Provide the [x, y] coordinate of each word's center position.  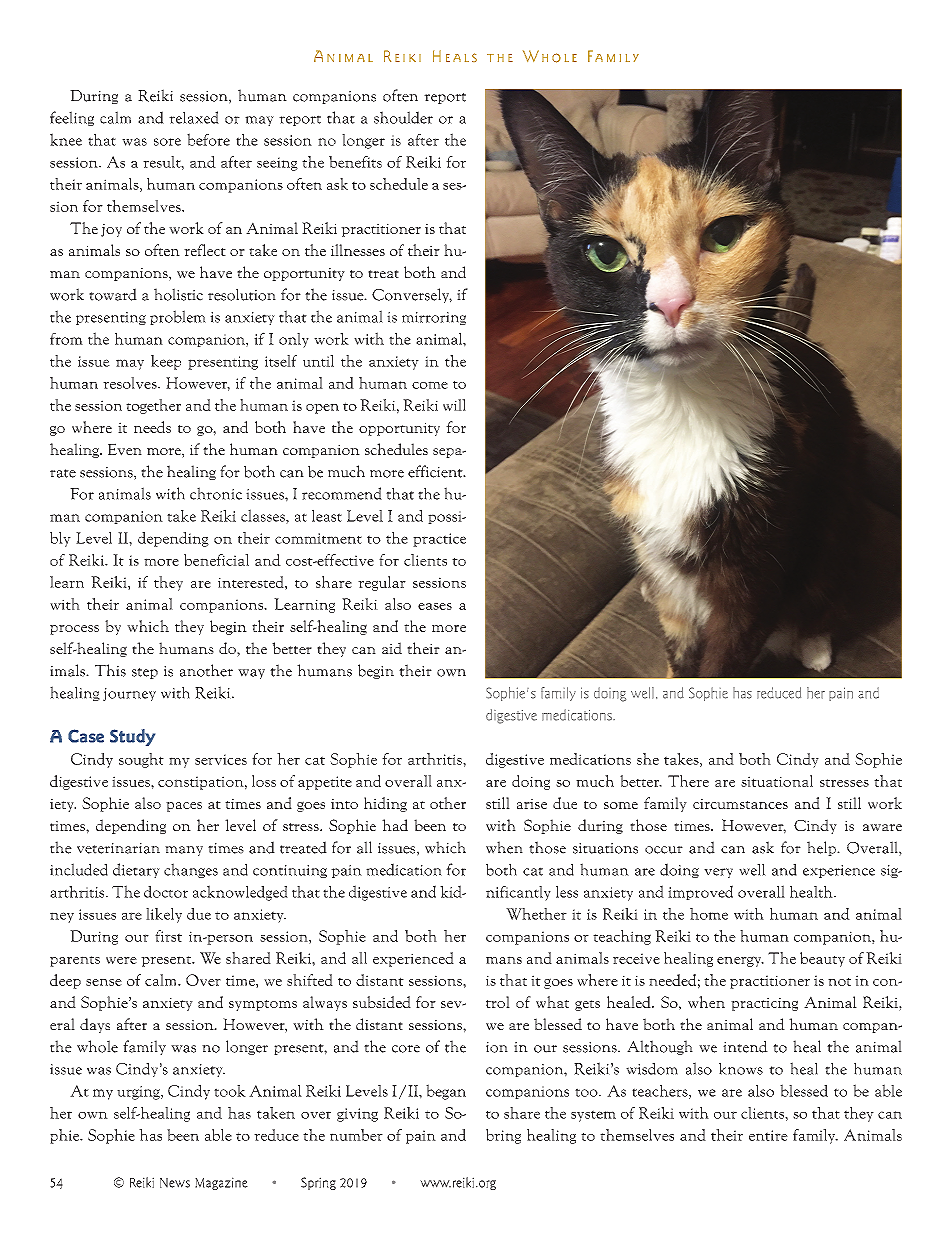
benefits [355, 162]
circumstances [740, 803]
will [454, 405]
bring [503, 1136]
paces [184, 807]
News [175, 1183]
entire [768, 1135]
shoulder [403, 117]
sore [167, 142]
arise [532, 804]
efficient [436, 471]
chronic [216, 493]
